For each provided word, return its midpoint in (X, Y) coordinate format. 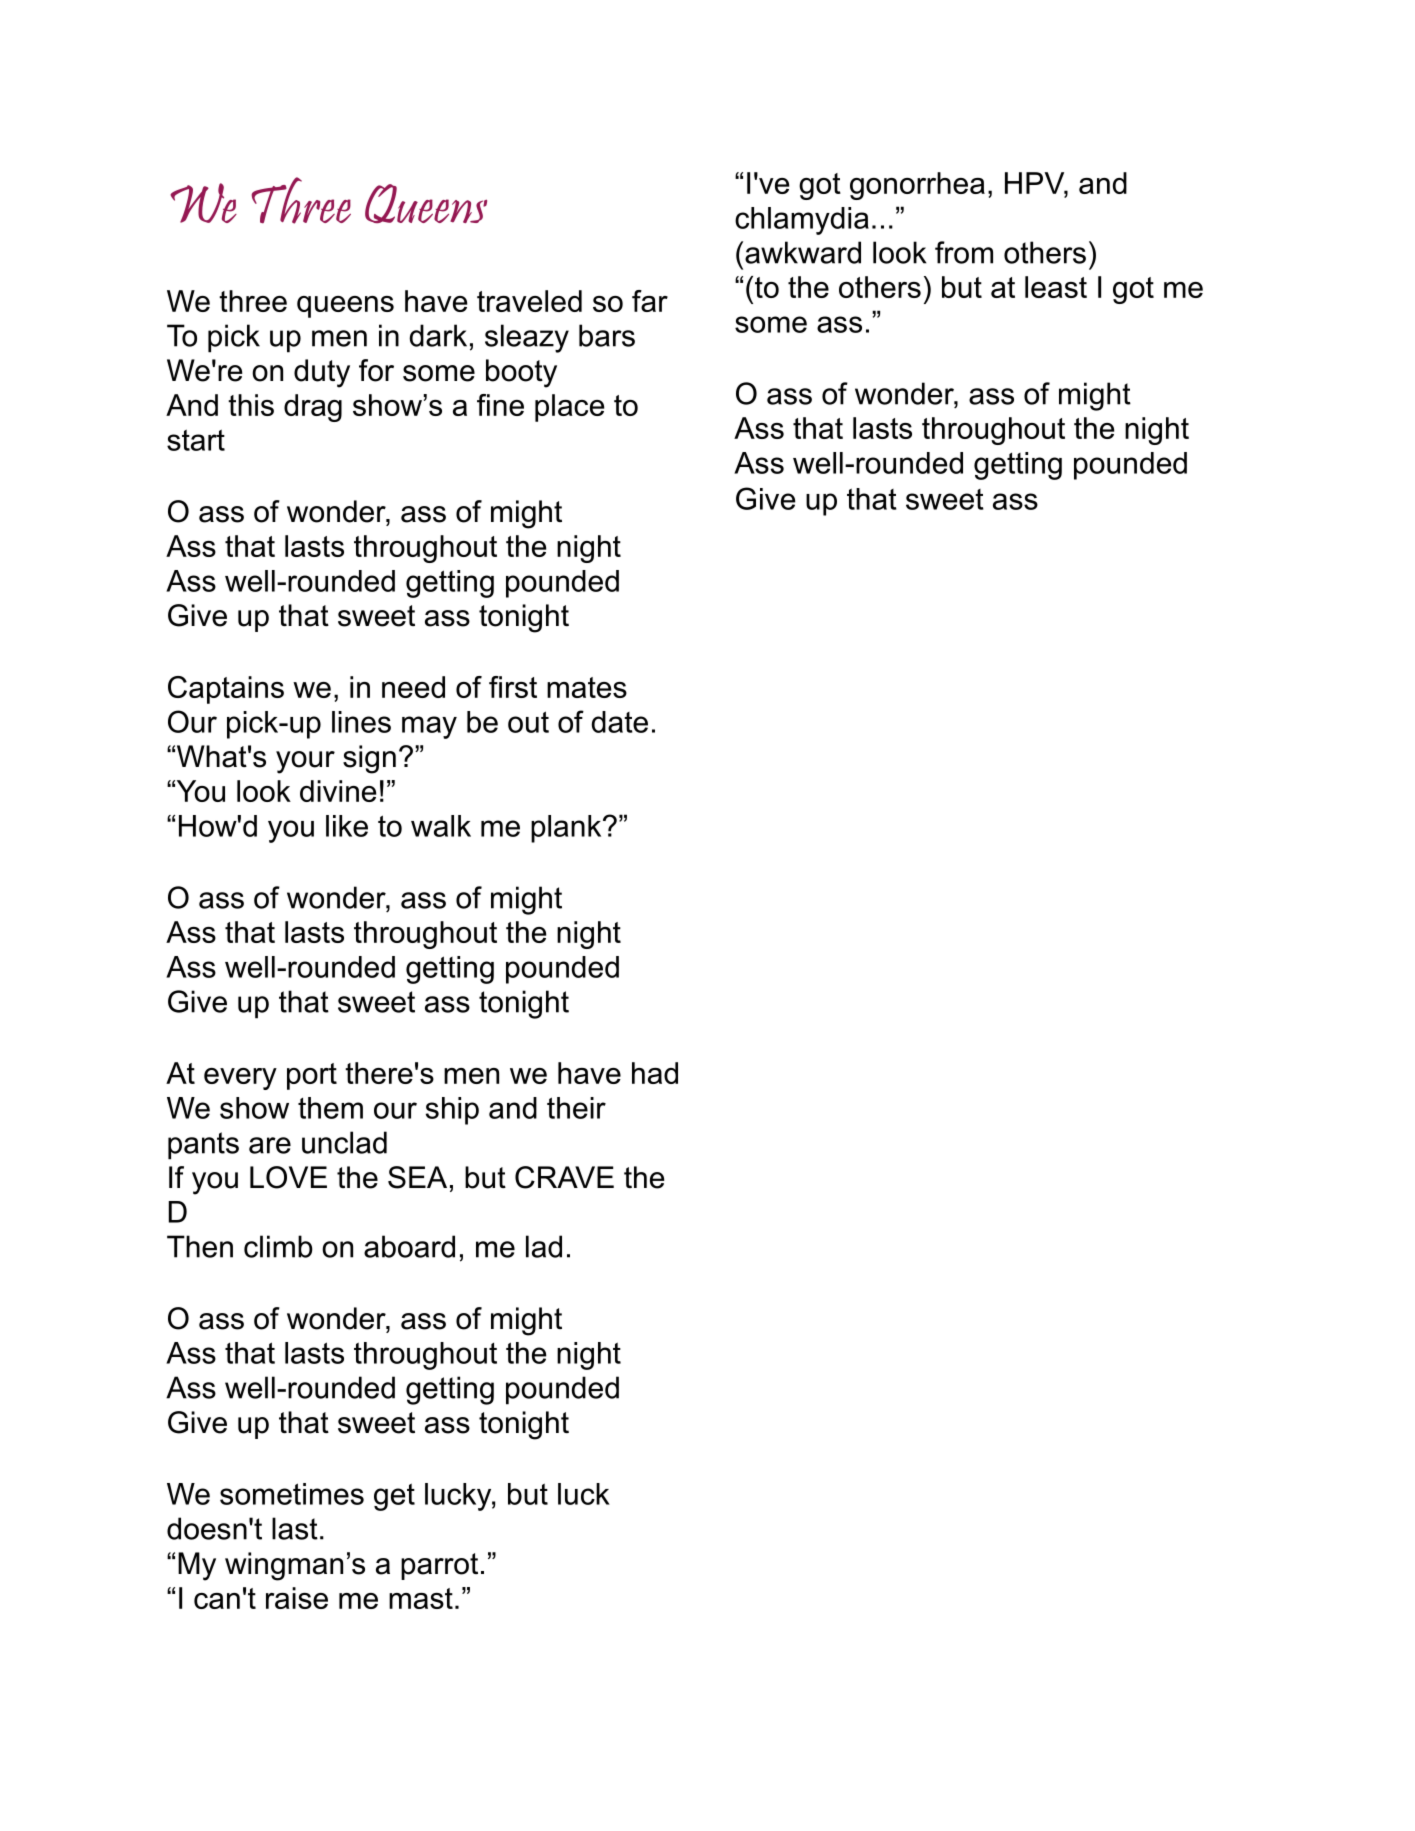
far (650, 301)
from (964, 252)
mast (421, 1598)
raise (297, 1598)
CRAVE (564, 1177)
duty (322, 373)
